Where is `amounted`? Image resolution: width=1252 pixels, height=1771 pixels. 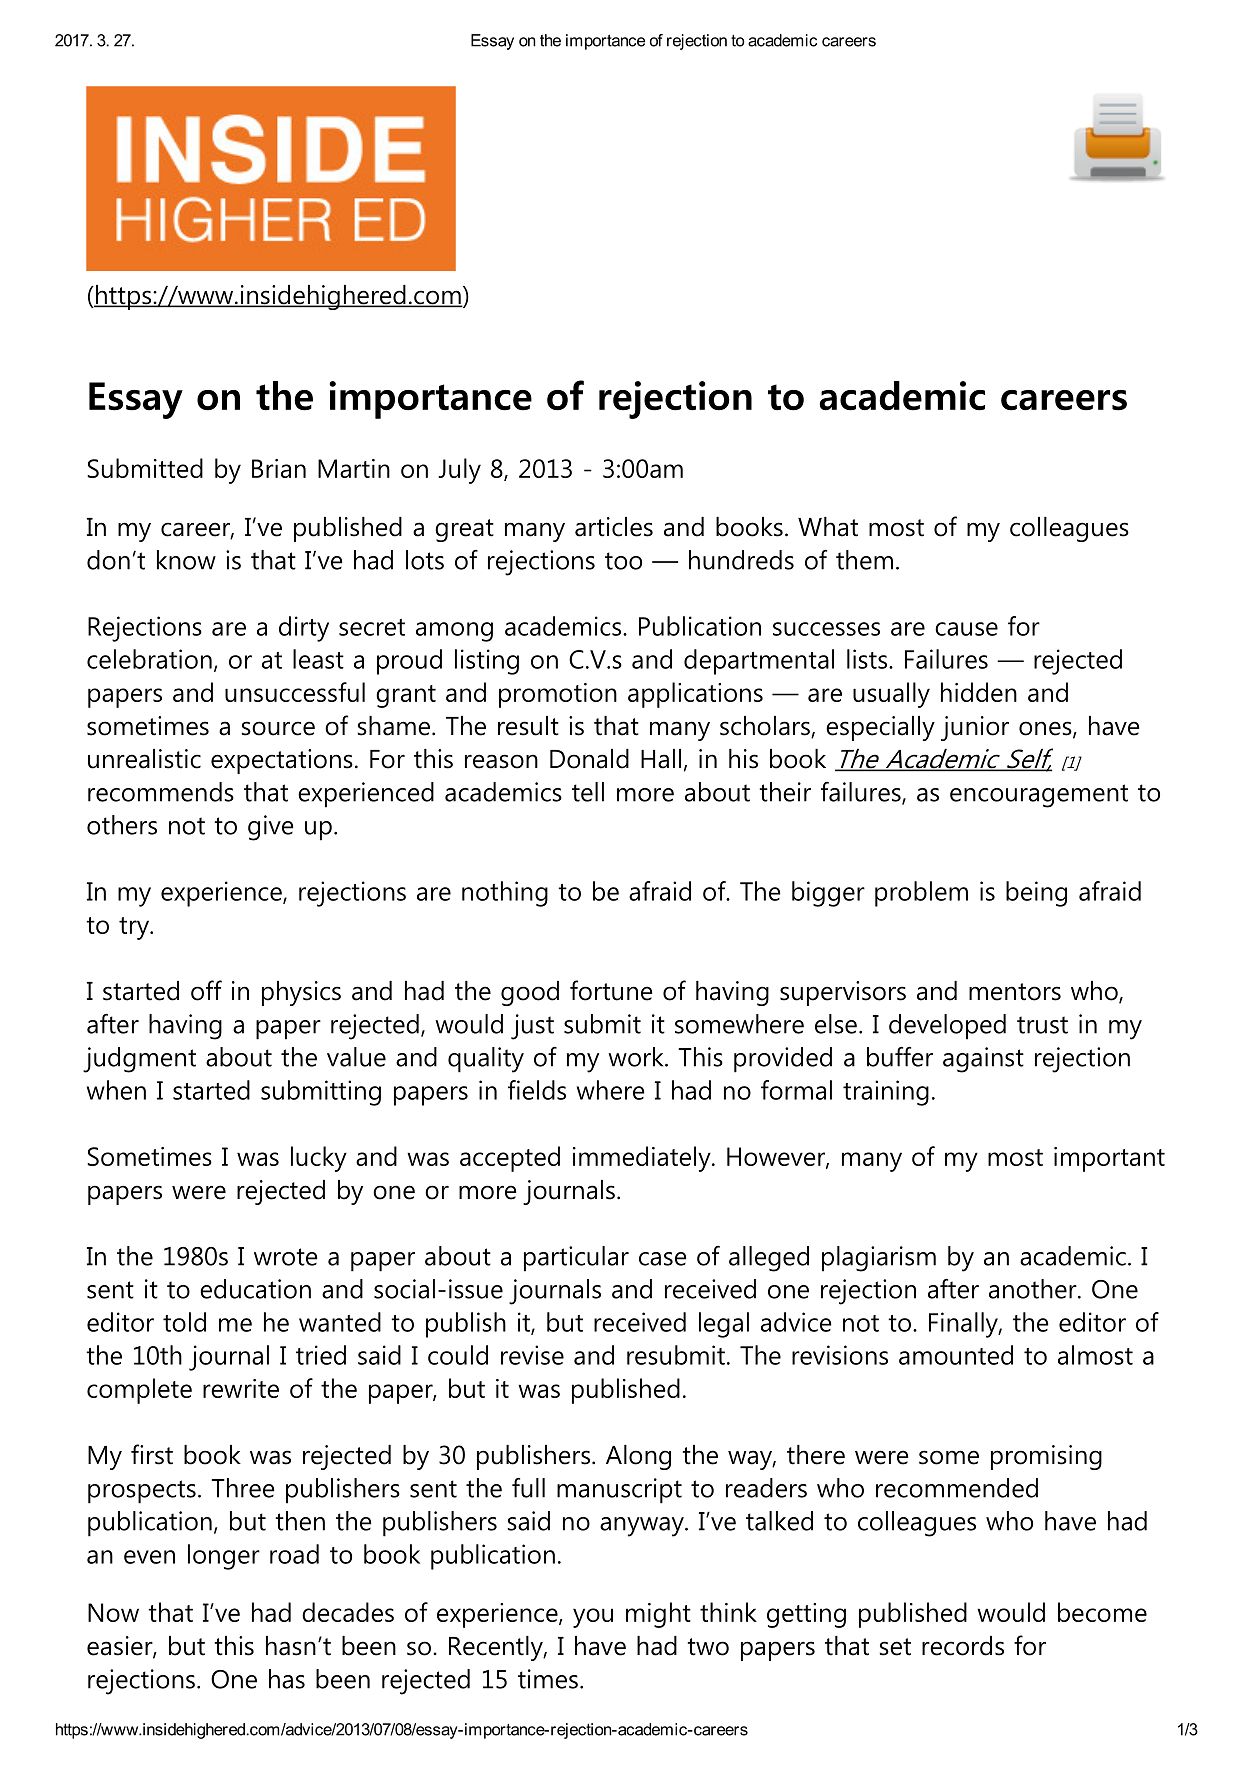 amounted is located at coordinates (956, 1355).
